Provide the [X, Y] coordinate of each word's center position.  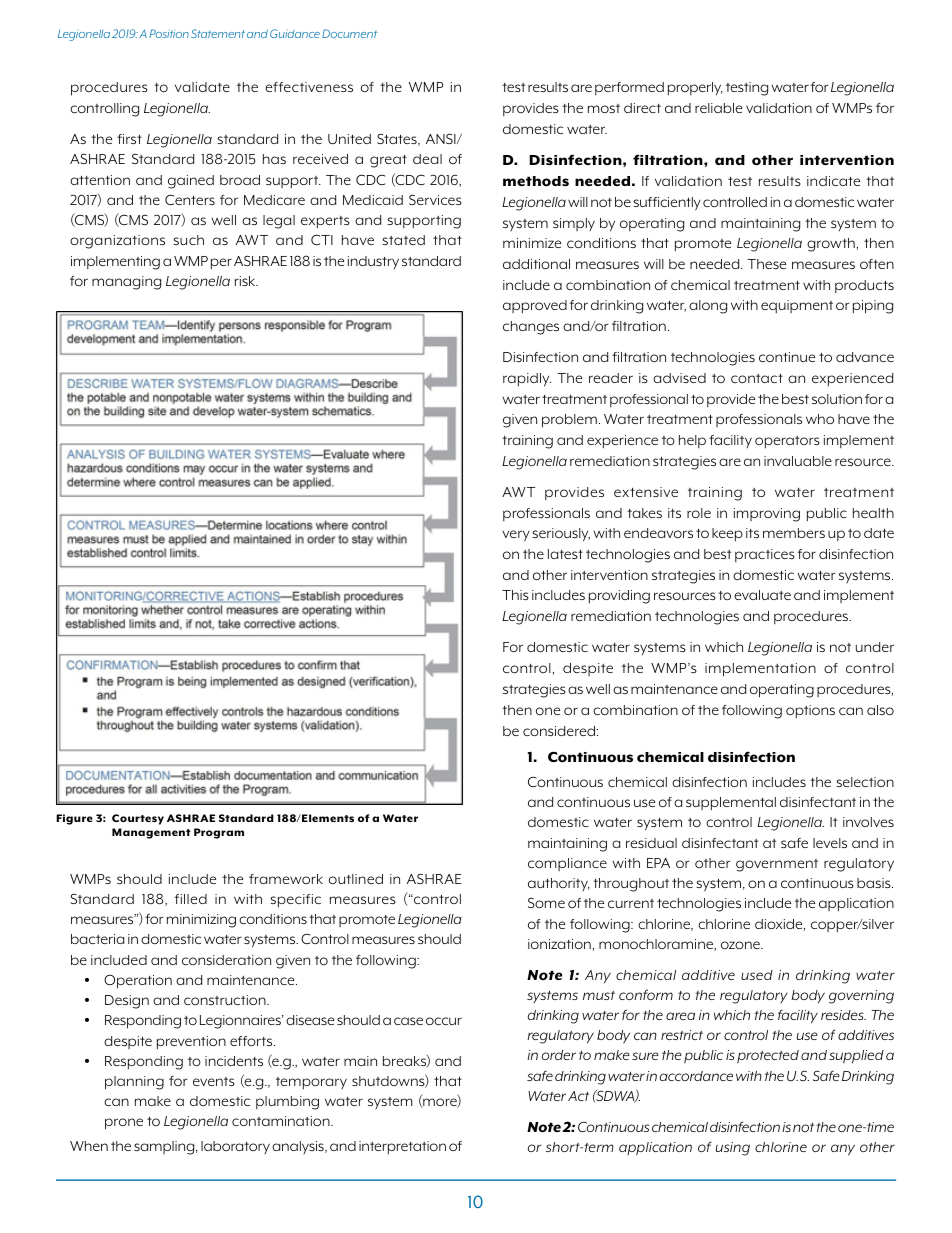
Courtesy [138, 819]
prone [124, 1124]
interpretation [402, 1148]
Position [169, 33]
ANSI [442, 138]
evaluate [762, 595]
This [515, 595]
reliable [718, 108]
